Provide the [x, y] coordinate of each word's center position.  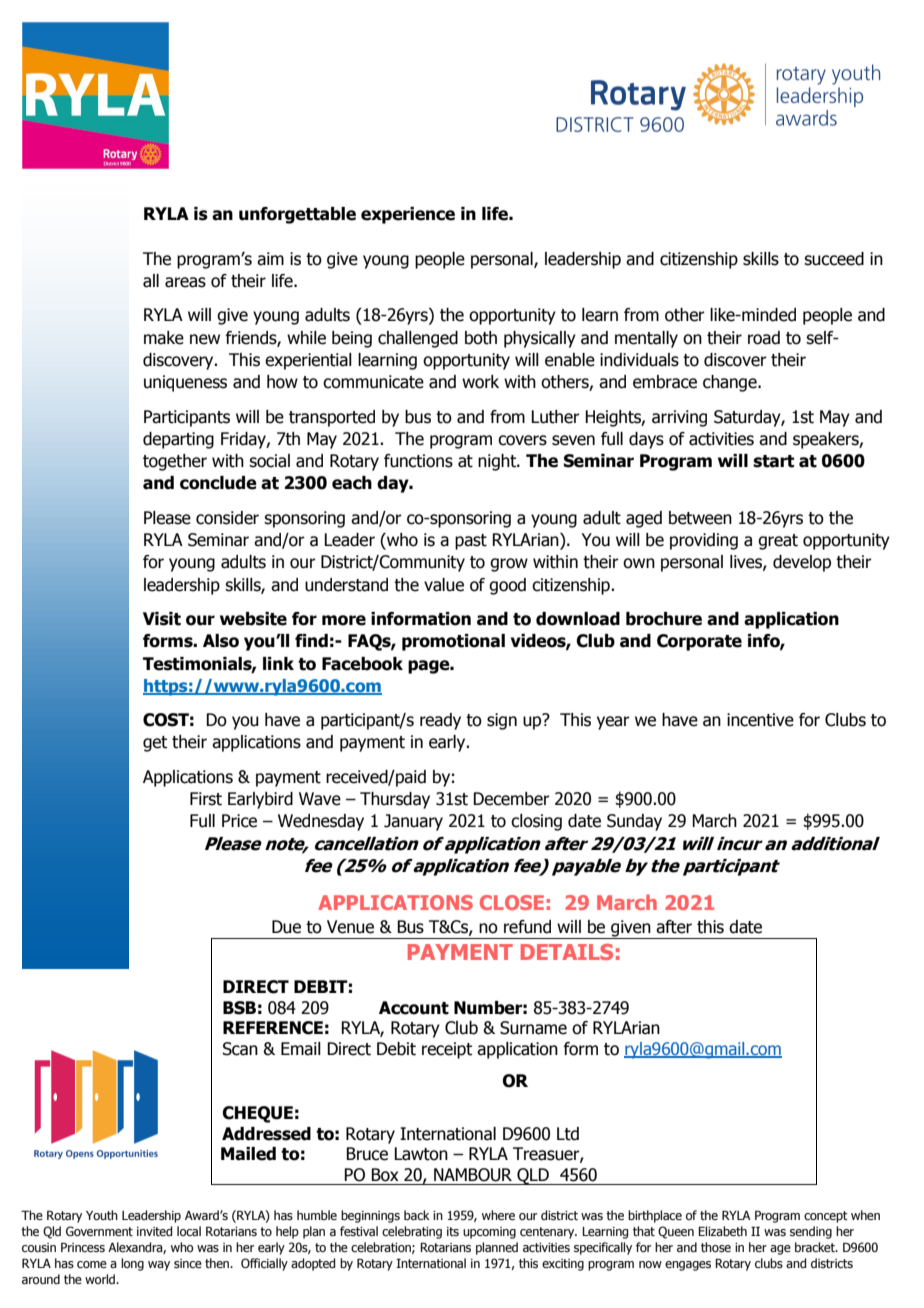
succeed [834, 259]
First [206, 799]
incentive [760, 720]
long [132, 1264]
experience [408, 215]
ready [440, 721]
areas [185, 282]
